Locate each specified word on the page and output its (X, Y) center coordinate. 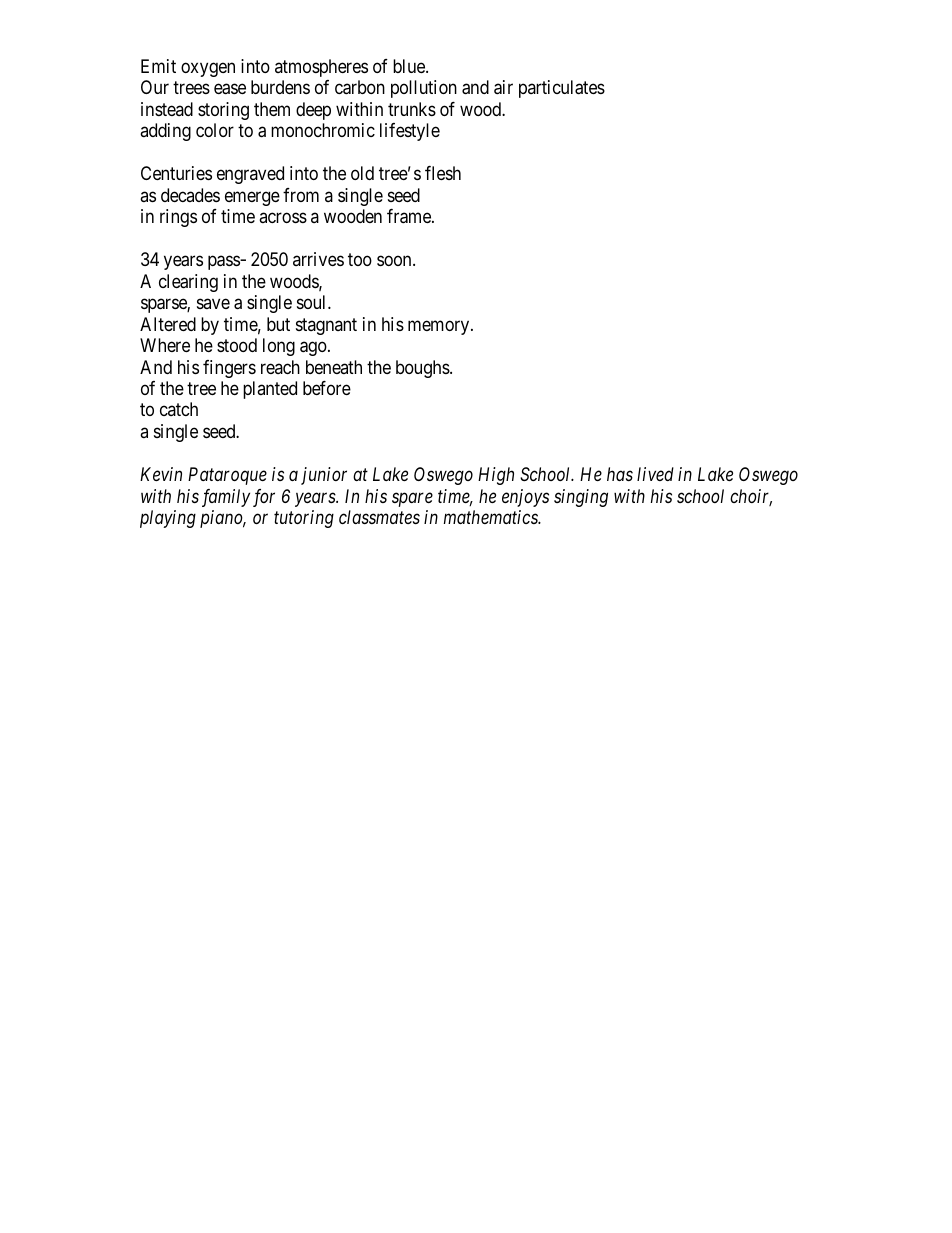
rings (178, 218)
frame (410, 216)
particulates (562, 89)
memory (440, 327)
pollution (424, 89)
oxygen (208, 69)
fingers (229, 369)
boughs (423, 369)
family (226, 498)
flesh (443, 173)
